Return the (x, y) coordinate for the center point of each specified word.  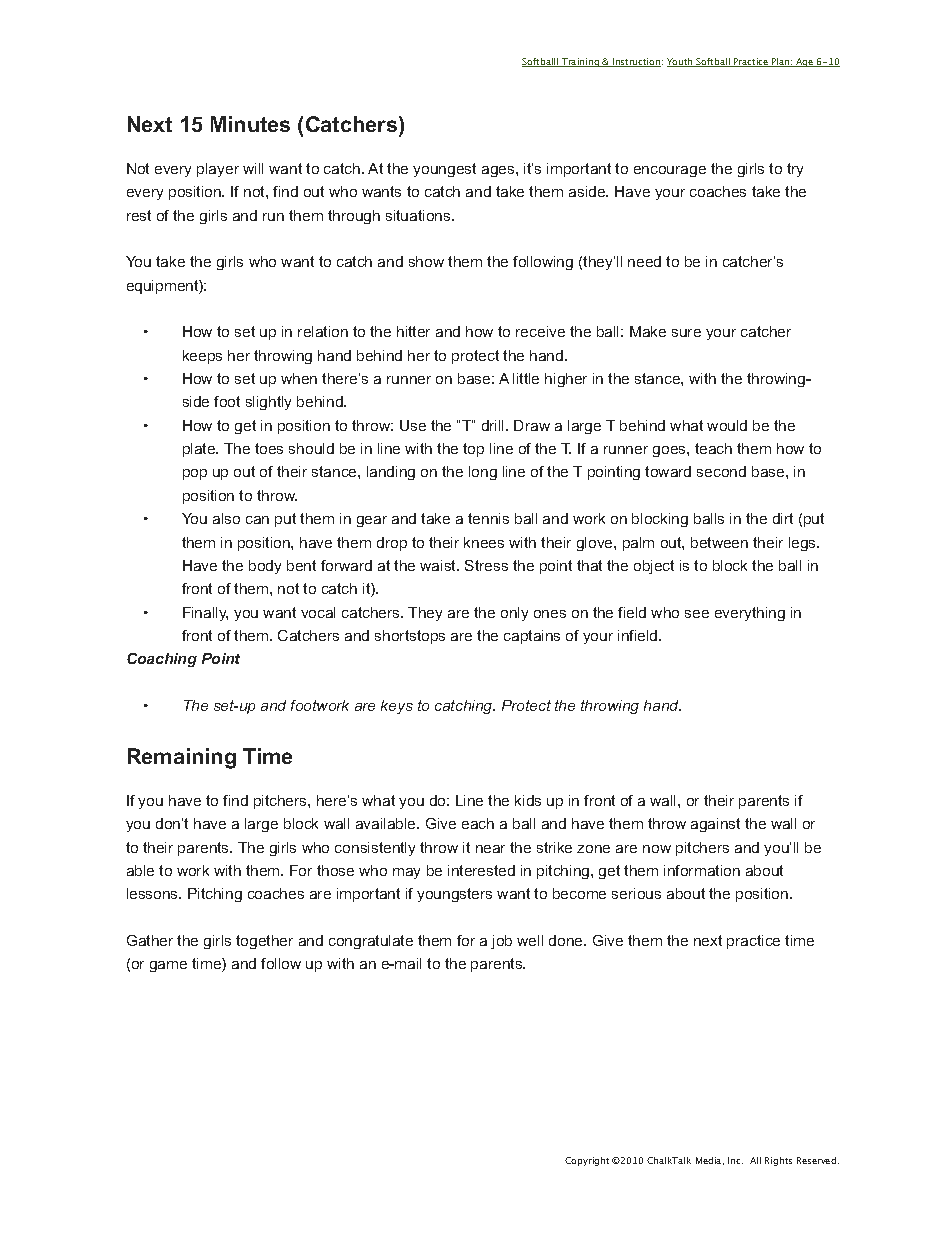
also (226, 518)
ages (499, 171)
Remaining (182, 758)
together (264, 942)
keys (397, 707)
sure (686, 333)
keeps (202, 357)
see (697, 614)
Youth (681, 62)
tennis (488, 518)
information (702, 870)
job (501, 942)
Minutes (250, 124)
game (168, 966)
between (719, 542)
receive (540, 331)
